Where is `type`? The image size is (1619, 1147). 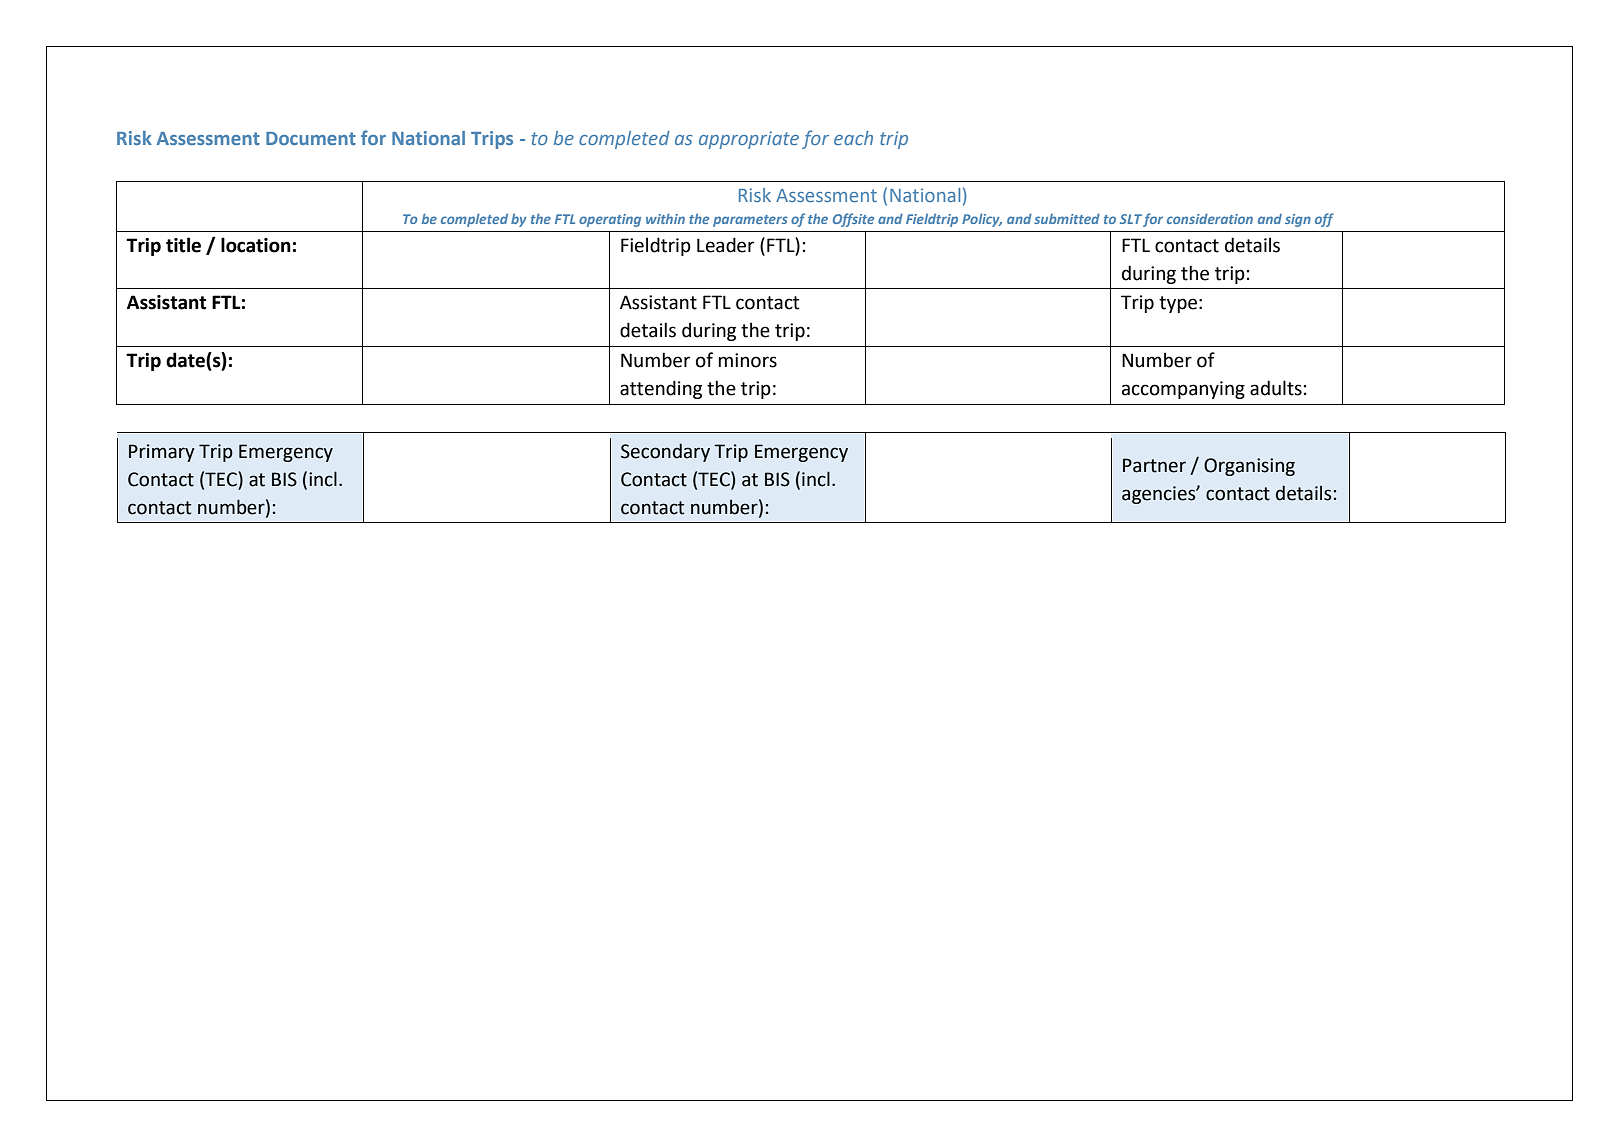 type is located at coordinates (1178, 304).
